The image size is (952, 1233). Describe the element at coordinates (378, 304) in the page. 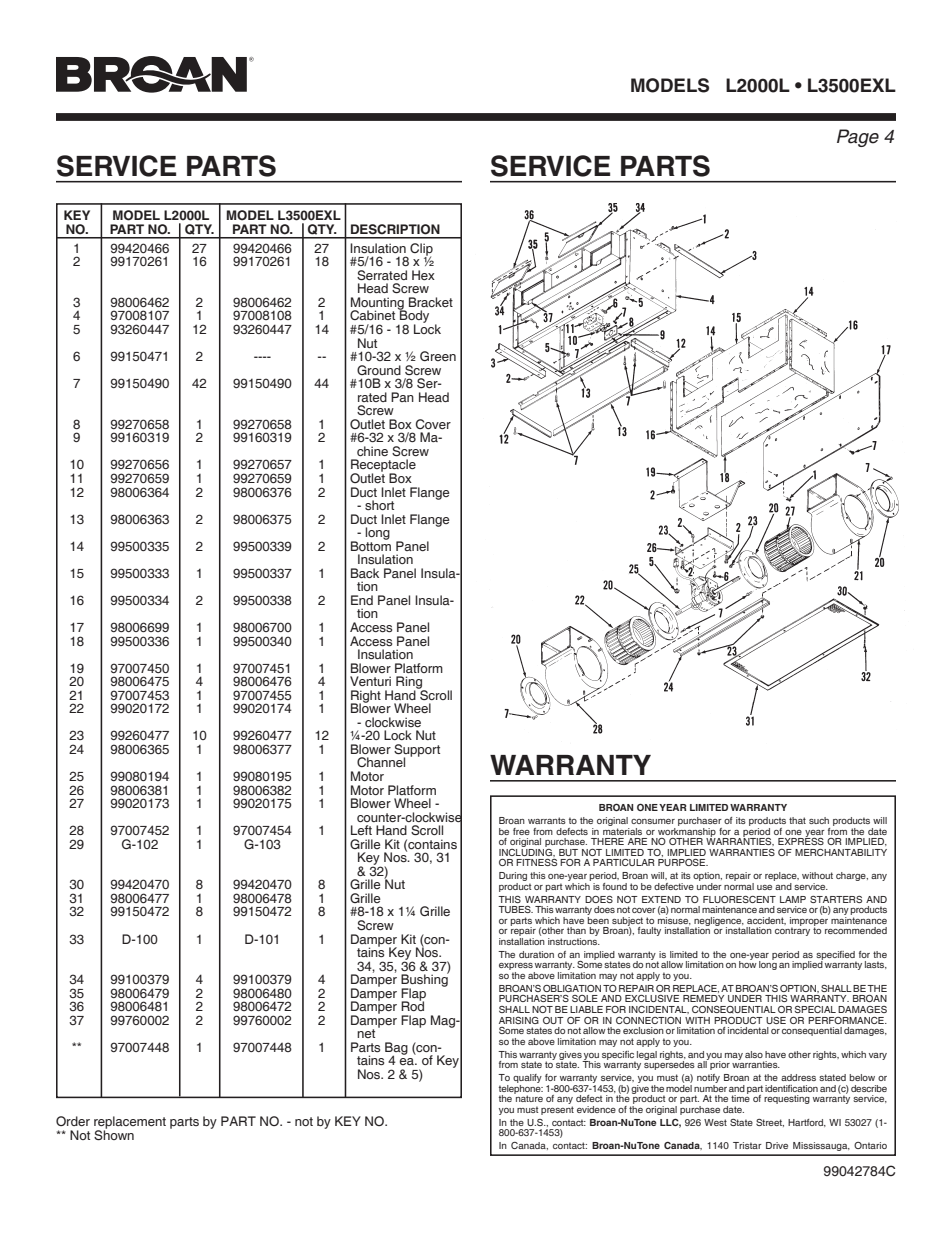

I see `Mounting` at that location.
